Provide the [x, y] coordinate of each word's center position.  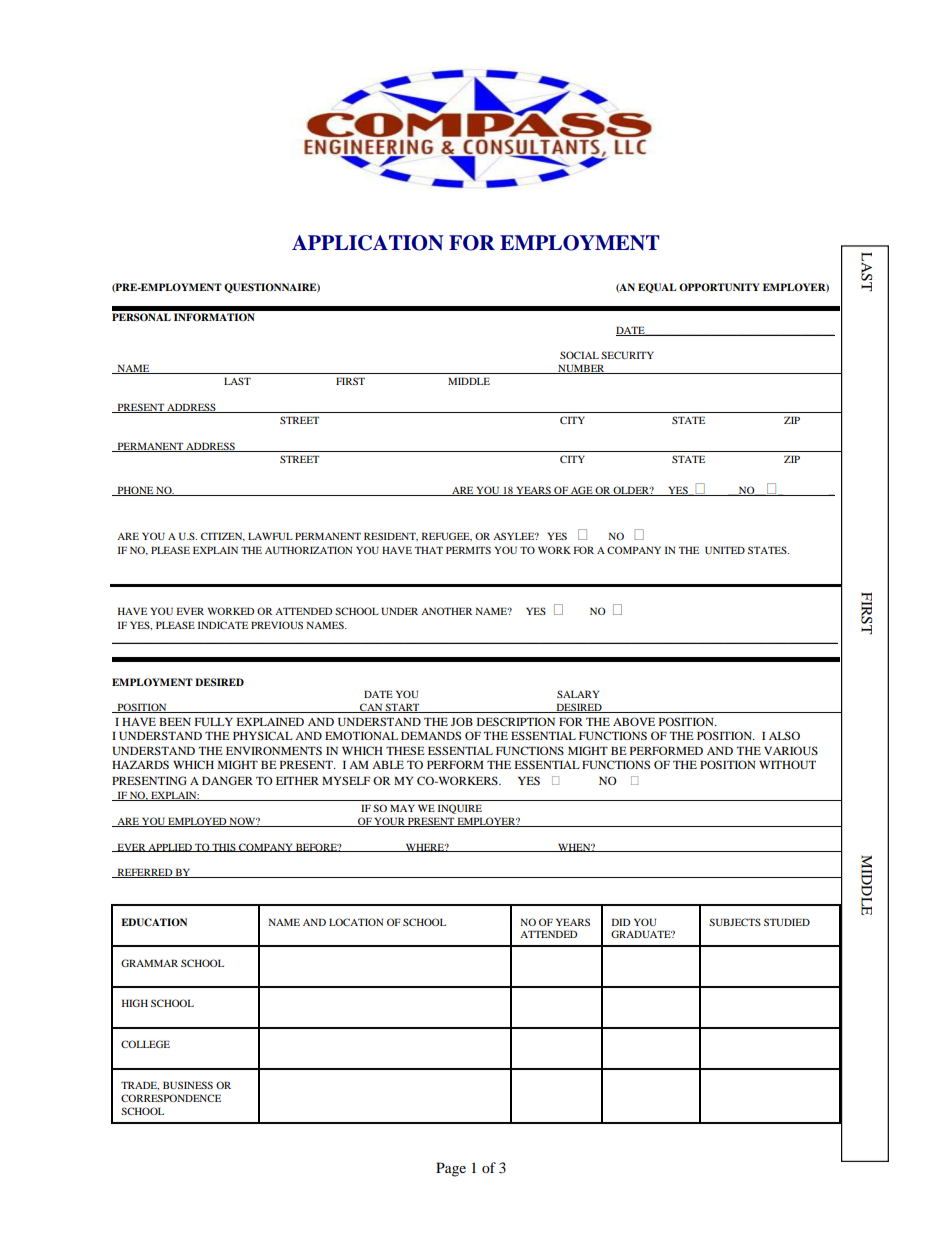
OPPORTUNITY [719, 287]
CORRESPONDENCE [171, 1098]
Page [451, 1169]
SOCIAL [579, 355]
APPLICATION [367, 243]
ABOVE [634, 721]
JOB [462, 721]
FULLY [214, 722]
